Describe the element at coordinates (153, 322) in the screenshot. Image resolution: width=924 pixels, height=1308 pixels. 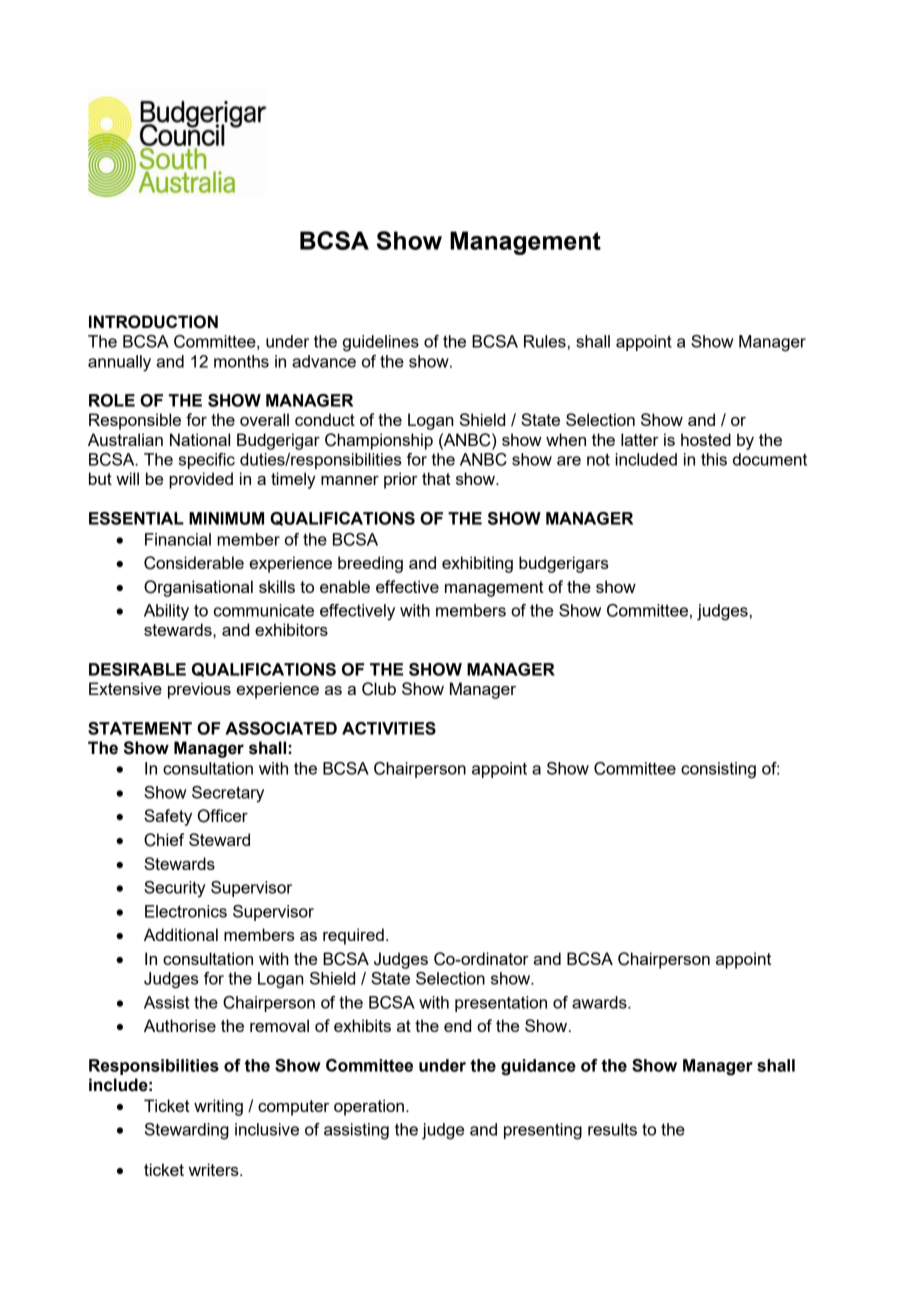
I see `INTRODUCTION` at that location.
